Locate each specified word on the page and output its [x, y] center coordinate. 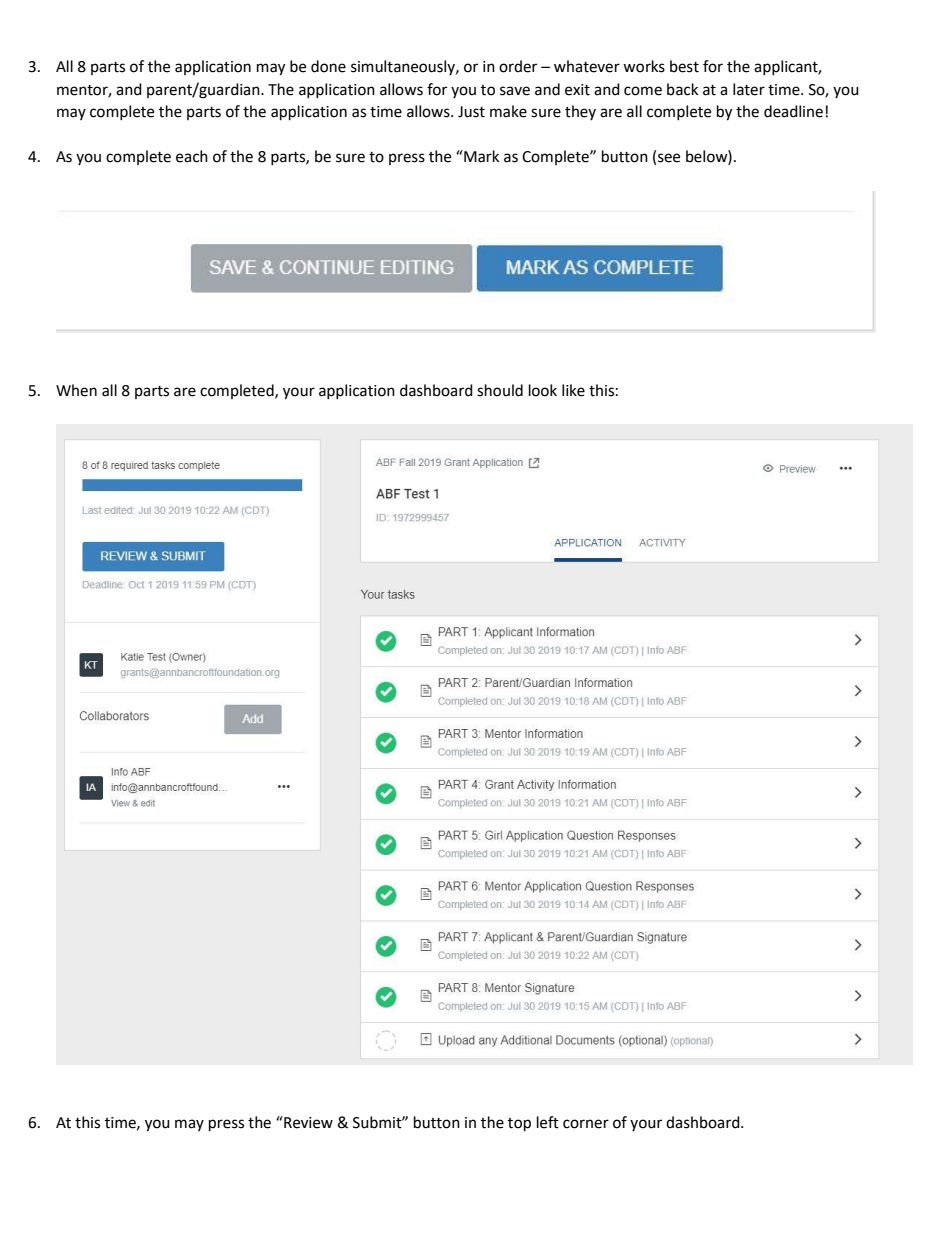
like [573, 390]
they [580, 112]
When [76, 390]
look [543, 390]
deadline [793, 111]
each [192, 156]
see [669, 158]
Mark [480, 156]
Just [471, 112]
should [500, 390]
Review [307, 1122]
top [519, 1125]
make [508, 111]
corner [586, 1124]
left [548, 1122]
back [682, 89]
